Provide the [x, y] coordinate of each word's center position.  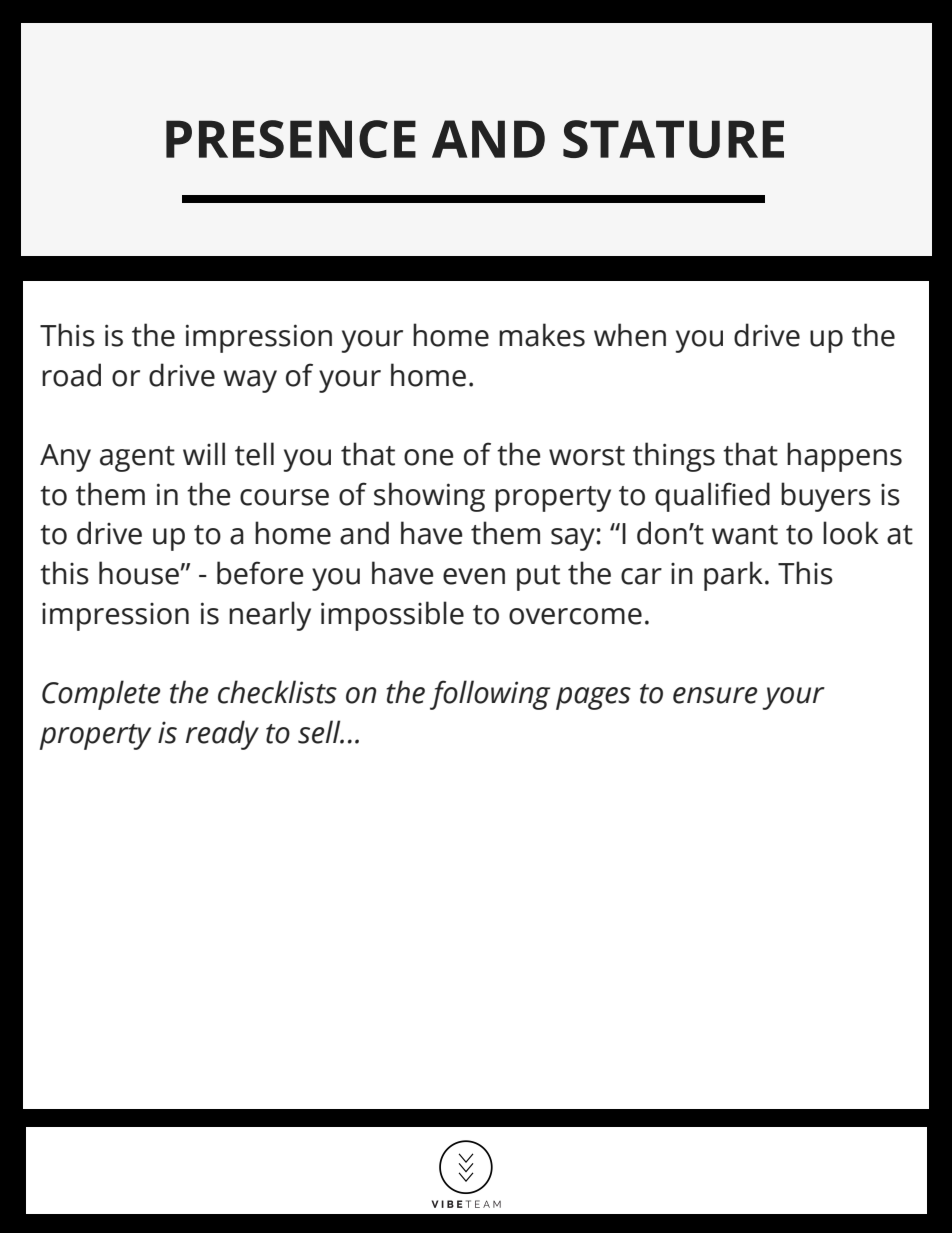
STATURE [673, 139]
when [630, 335]
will [204, 453]
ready [222, 735]
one [429, 457]
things [674, 457]
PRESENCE [291, 139]
